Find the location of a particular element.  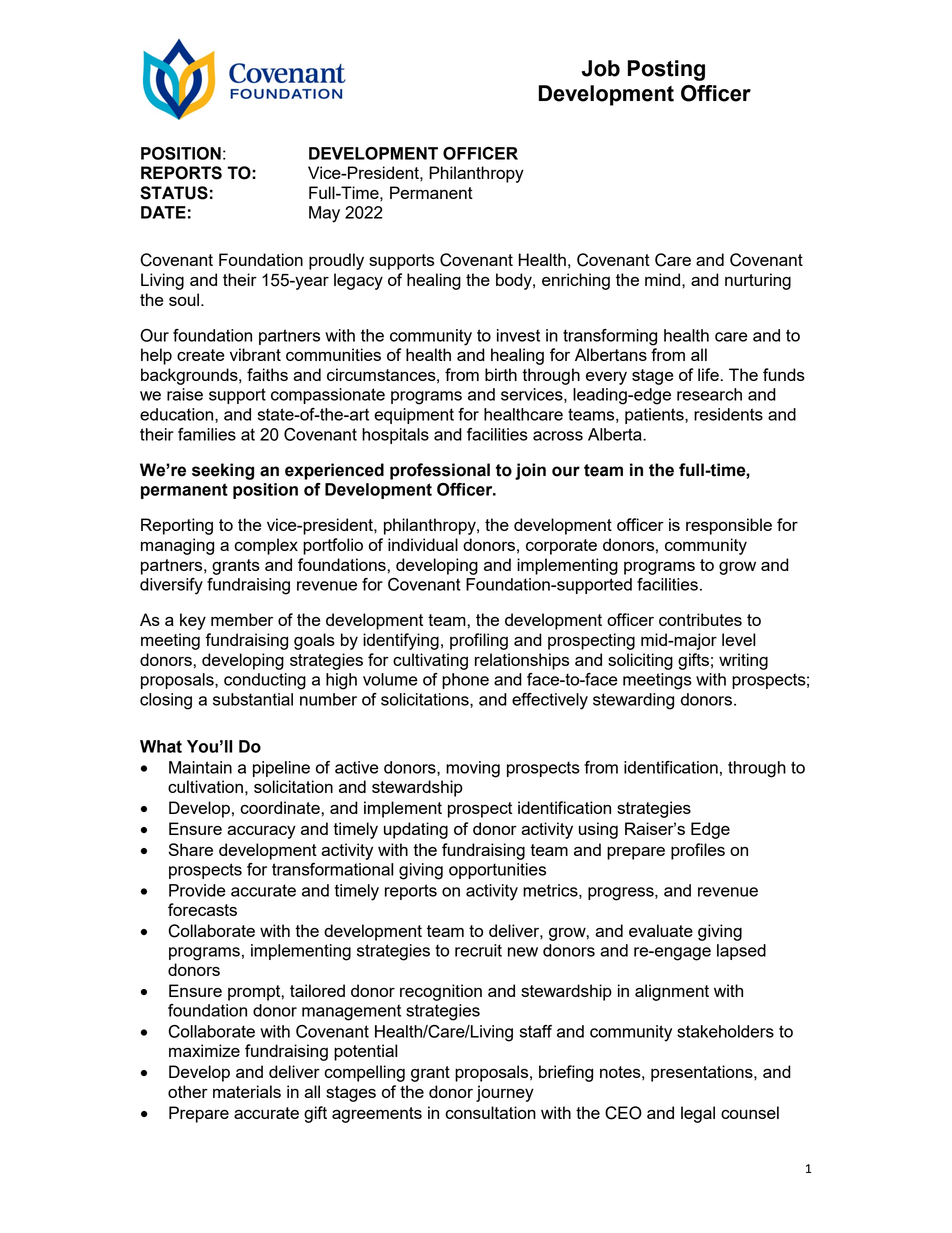

Posting is located at coordinates (666, 70).
